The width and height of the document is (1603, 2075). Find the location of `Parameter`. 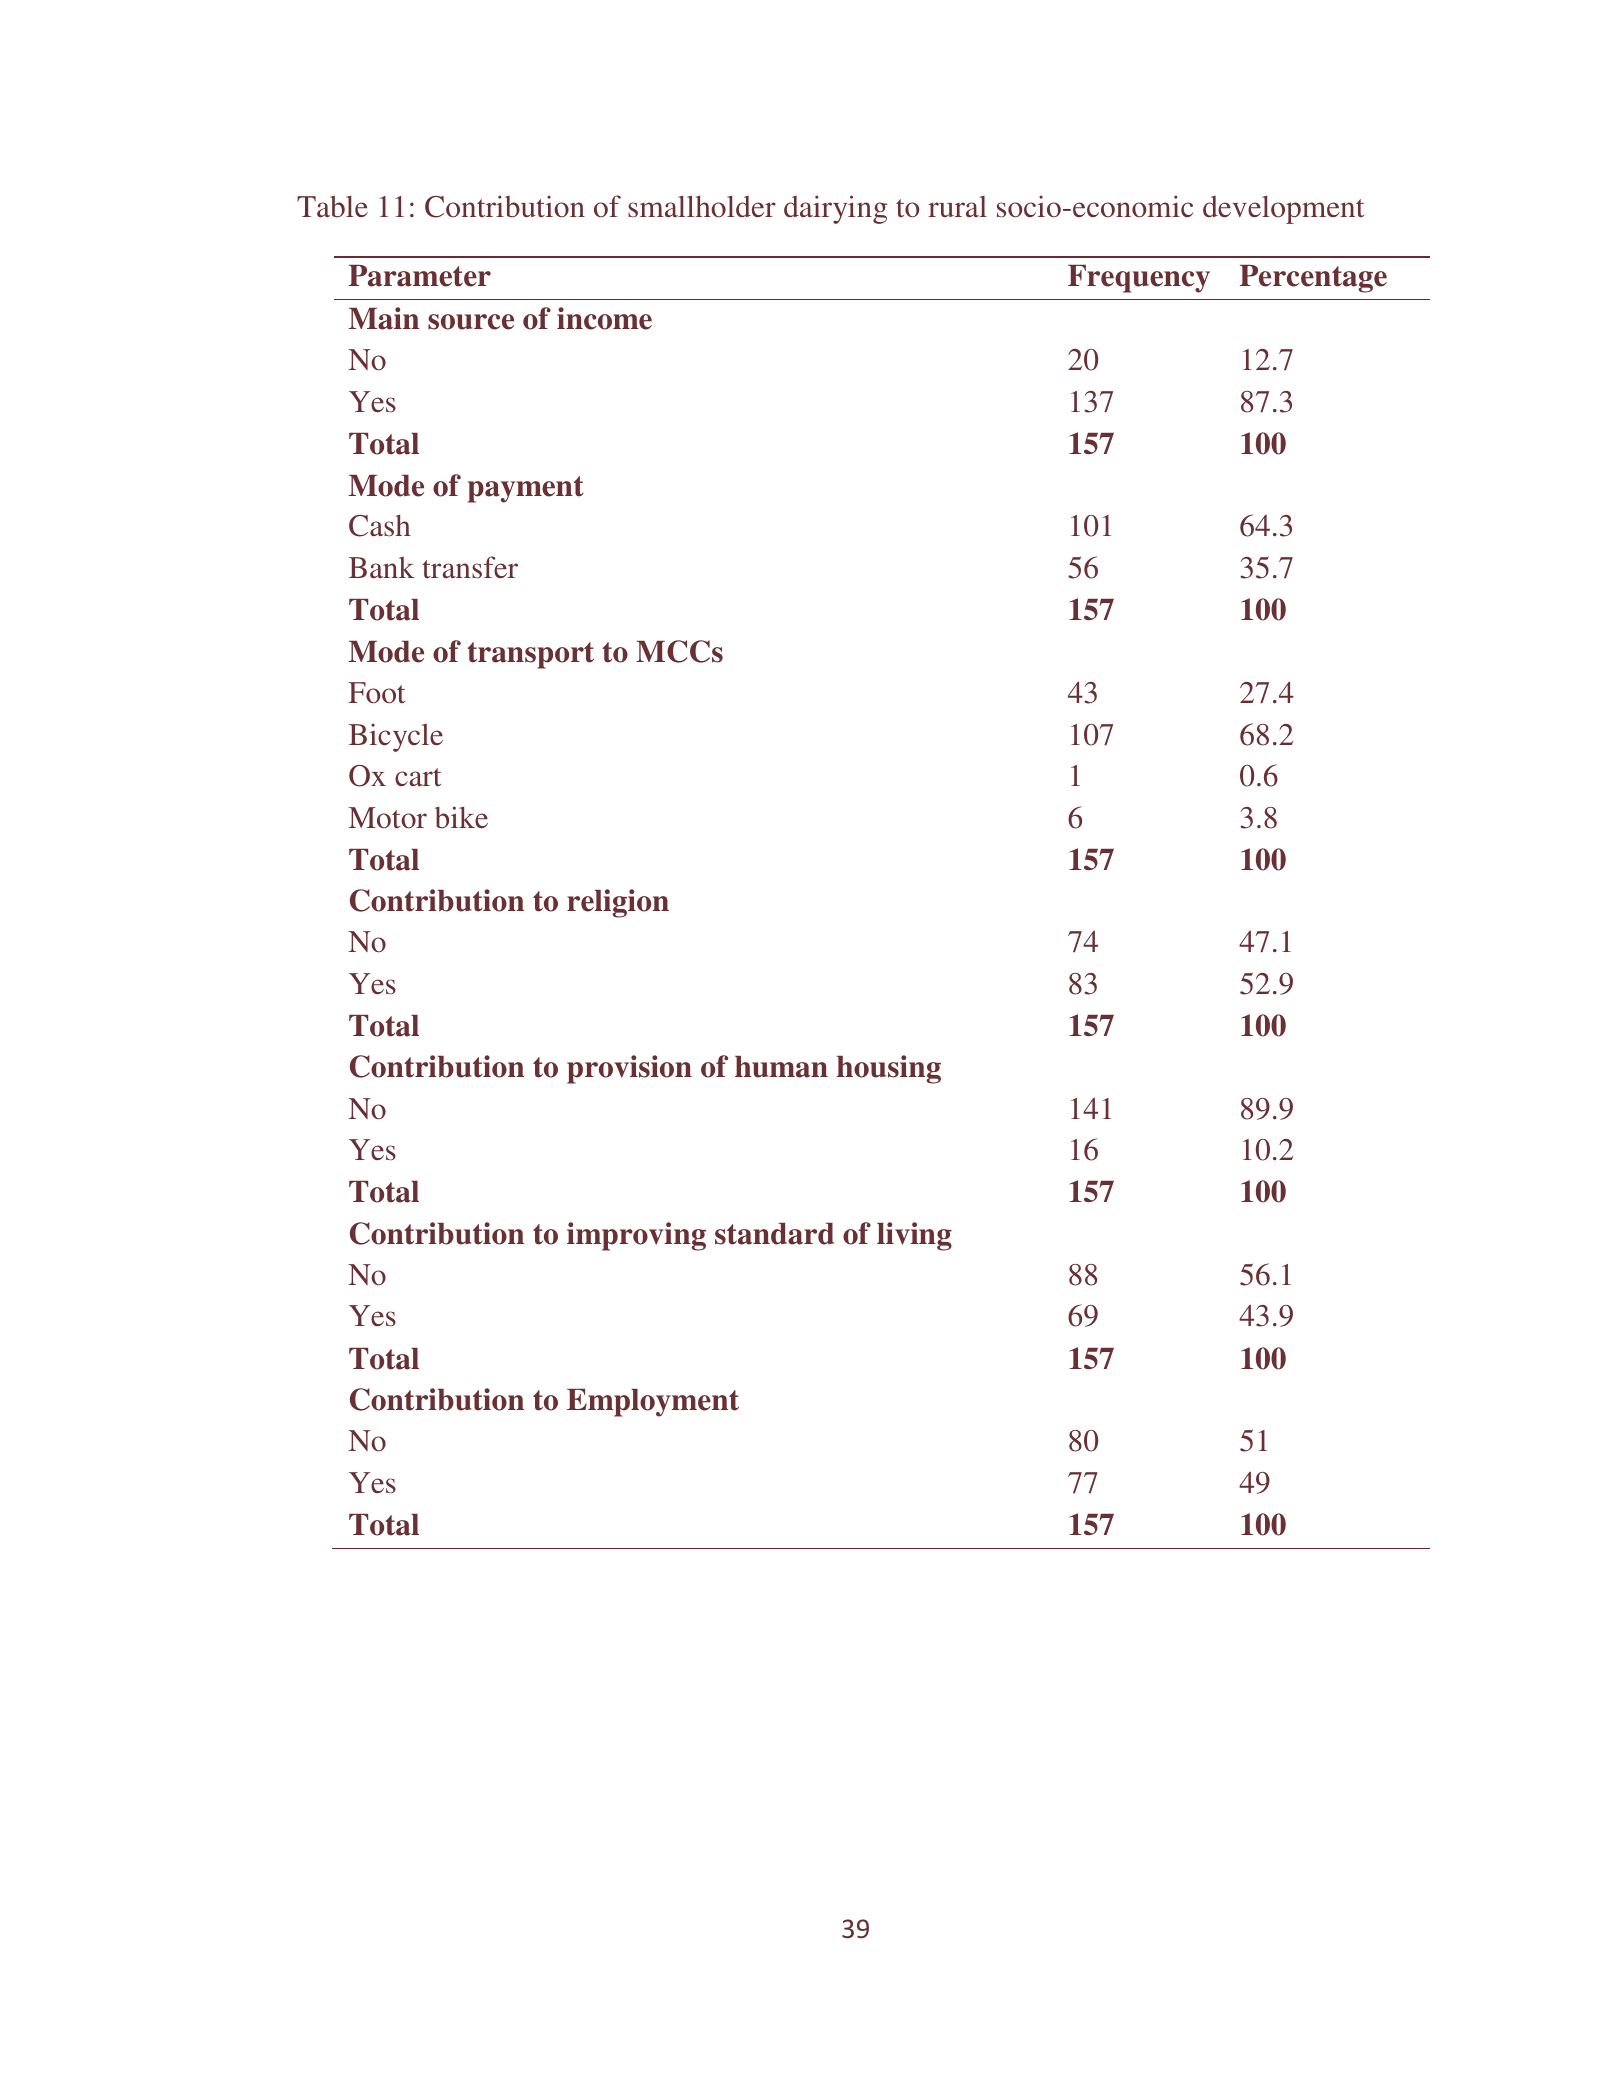

Parameter is located at coordinates (420, 276).
